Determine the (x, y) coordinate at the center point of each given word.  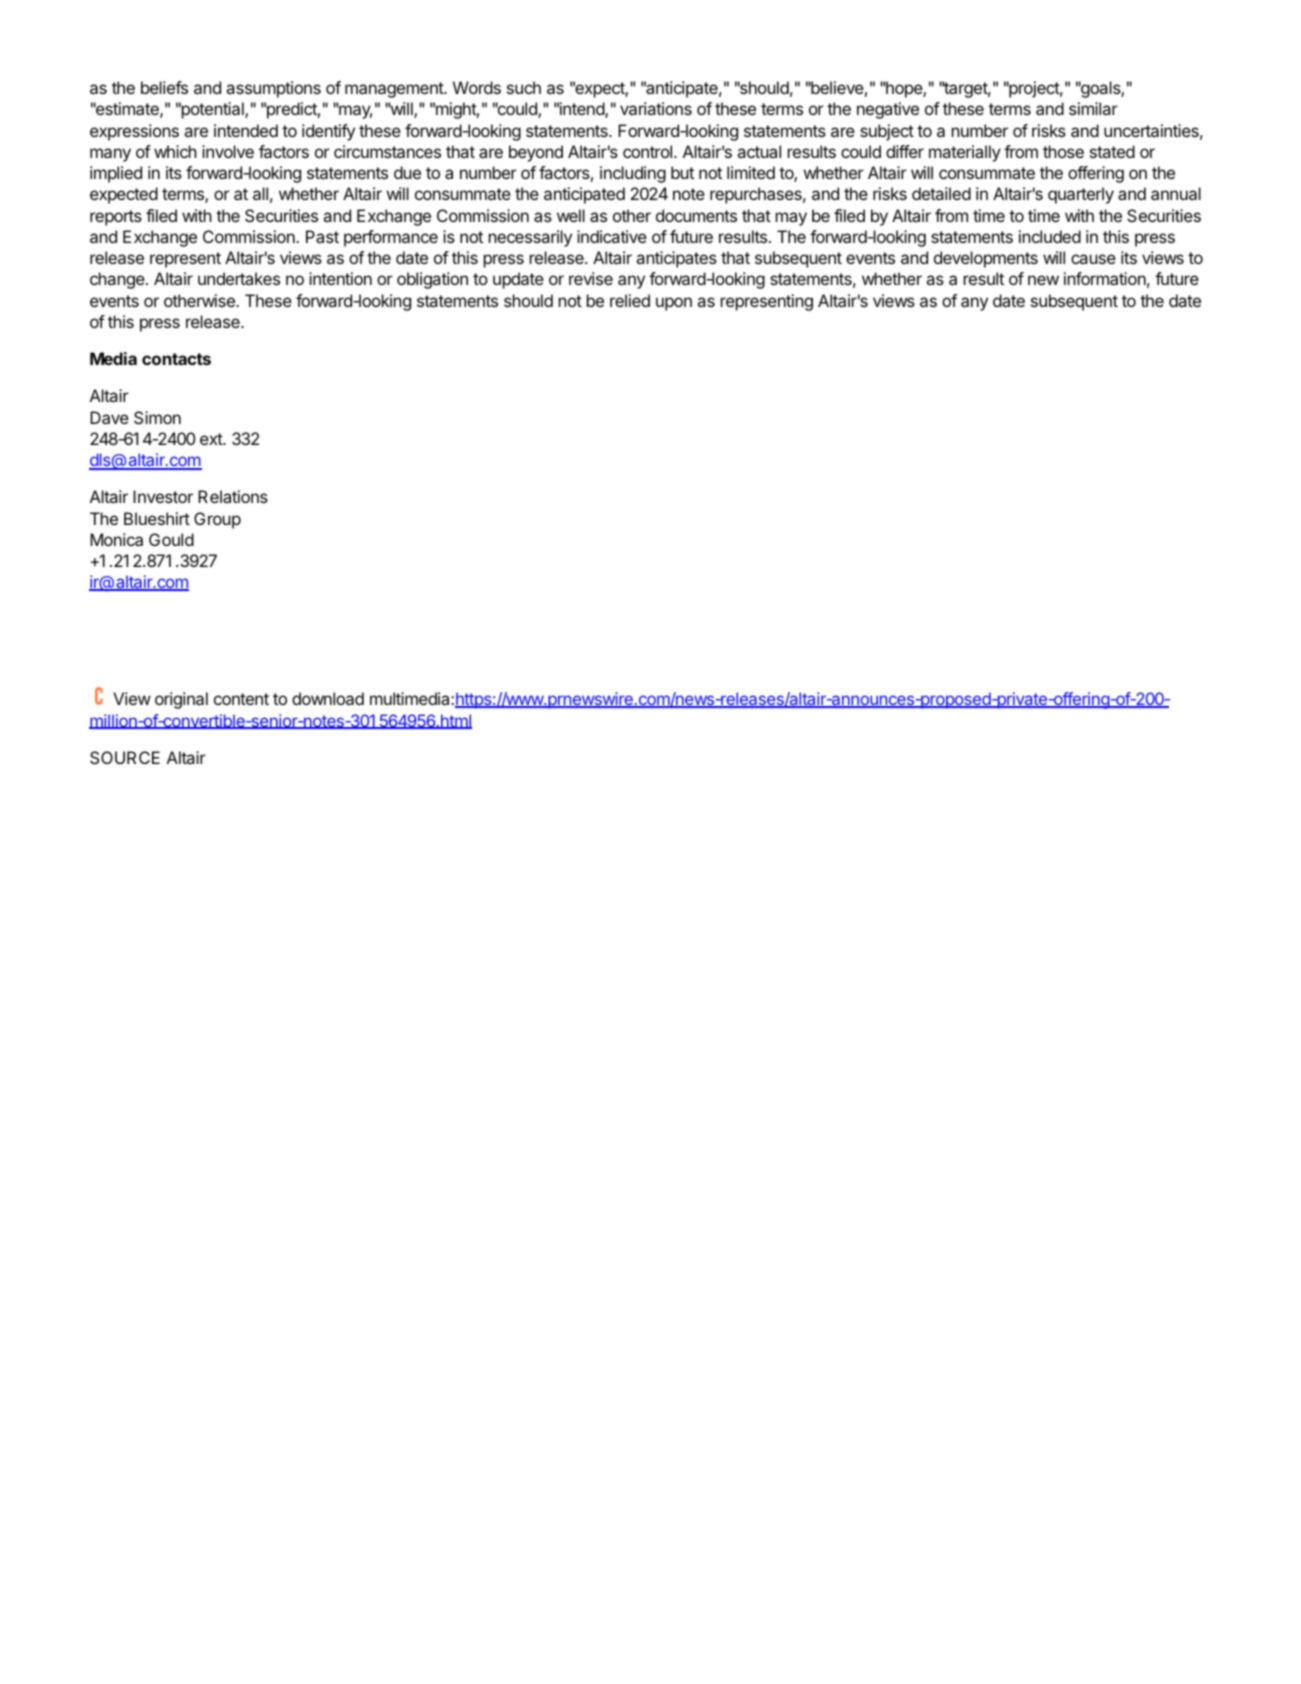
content (241, 699)
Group (217, 520)
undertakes (239, 278)
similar (1093, 108)
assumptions (273, 89)
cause (1093, 259)
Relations (233, 496)
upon (674, 304)
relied (630, 300)
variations (656, 108)
